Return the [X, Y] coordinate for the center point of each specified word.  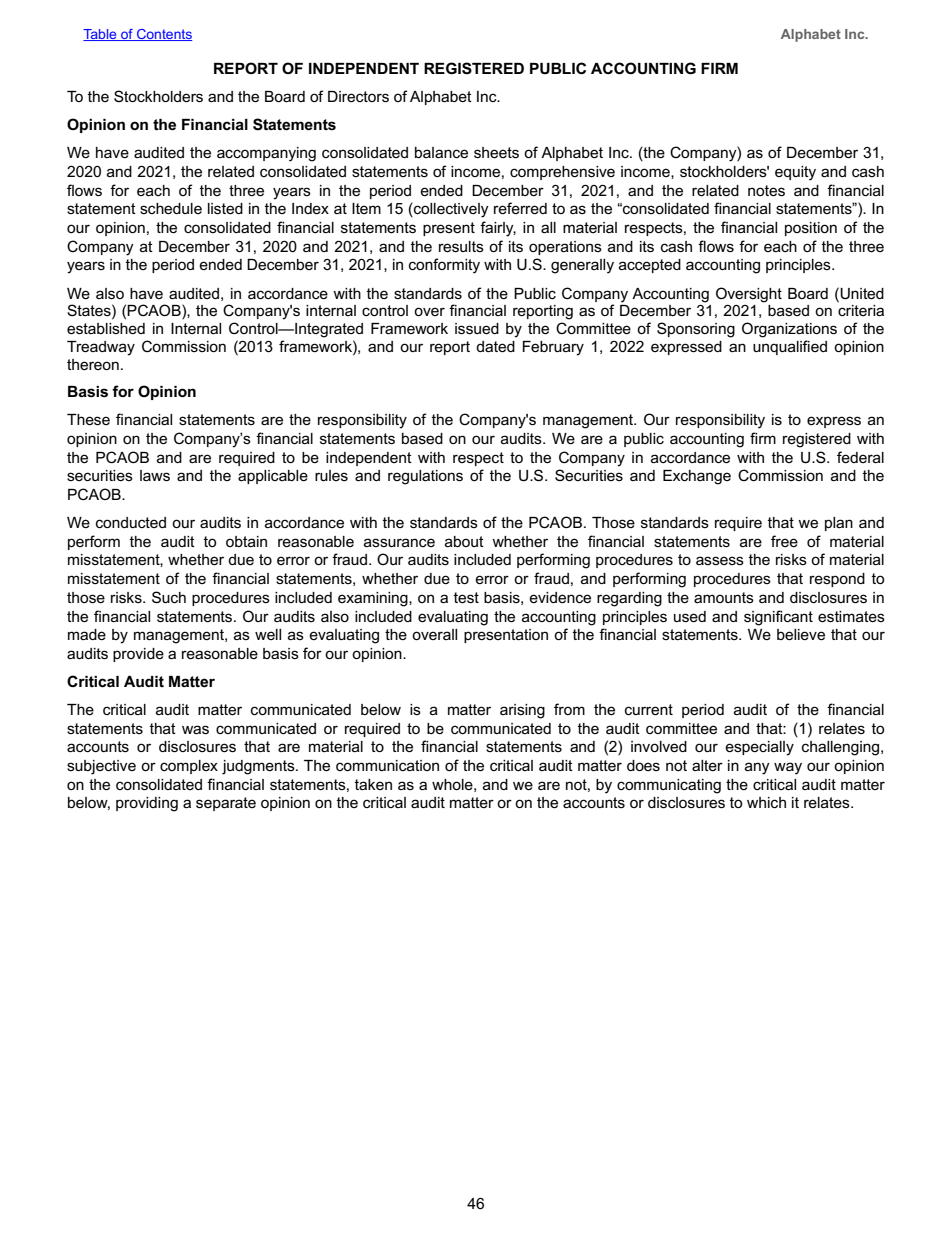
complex [189, 767]
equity [795, 173]
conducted [131, 522]
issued [477, 328]
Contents [163, 35]
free [784, 541]
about [464, 541]
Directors [358, 96]
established [106, 328]
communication [387, 765]
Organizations [789, 330]
